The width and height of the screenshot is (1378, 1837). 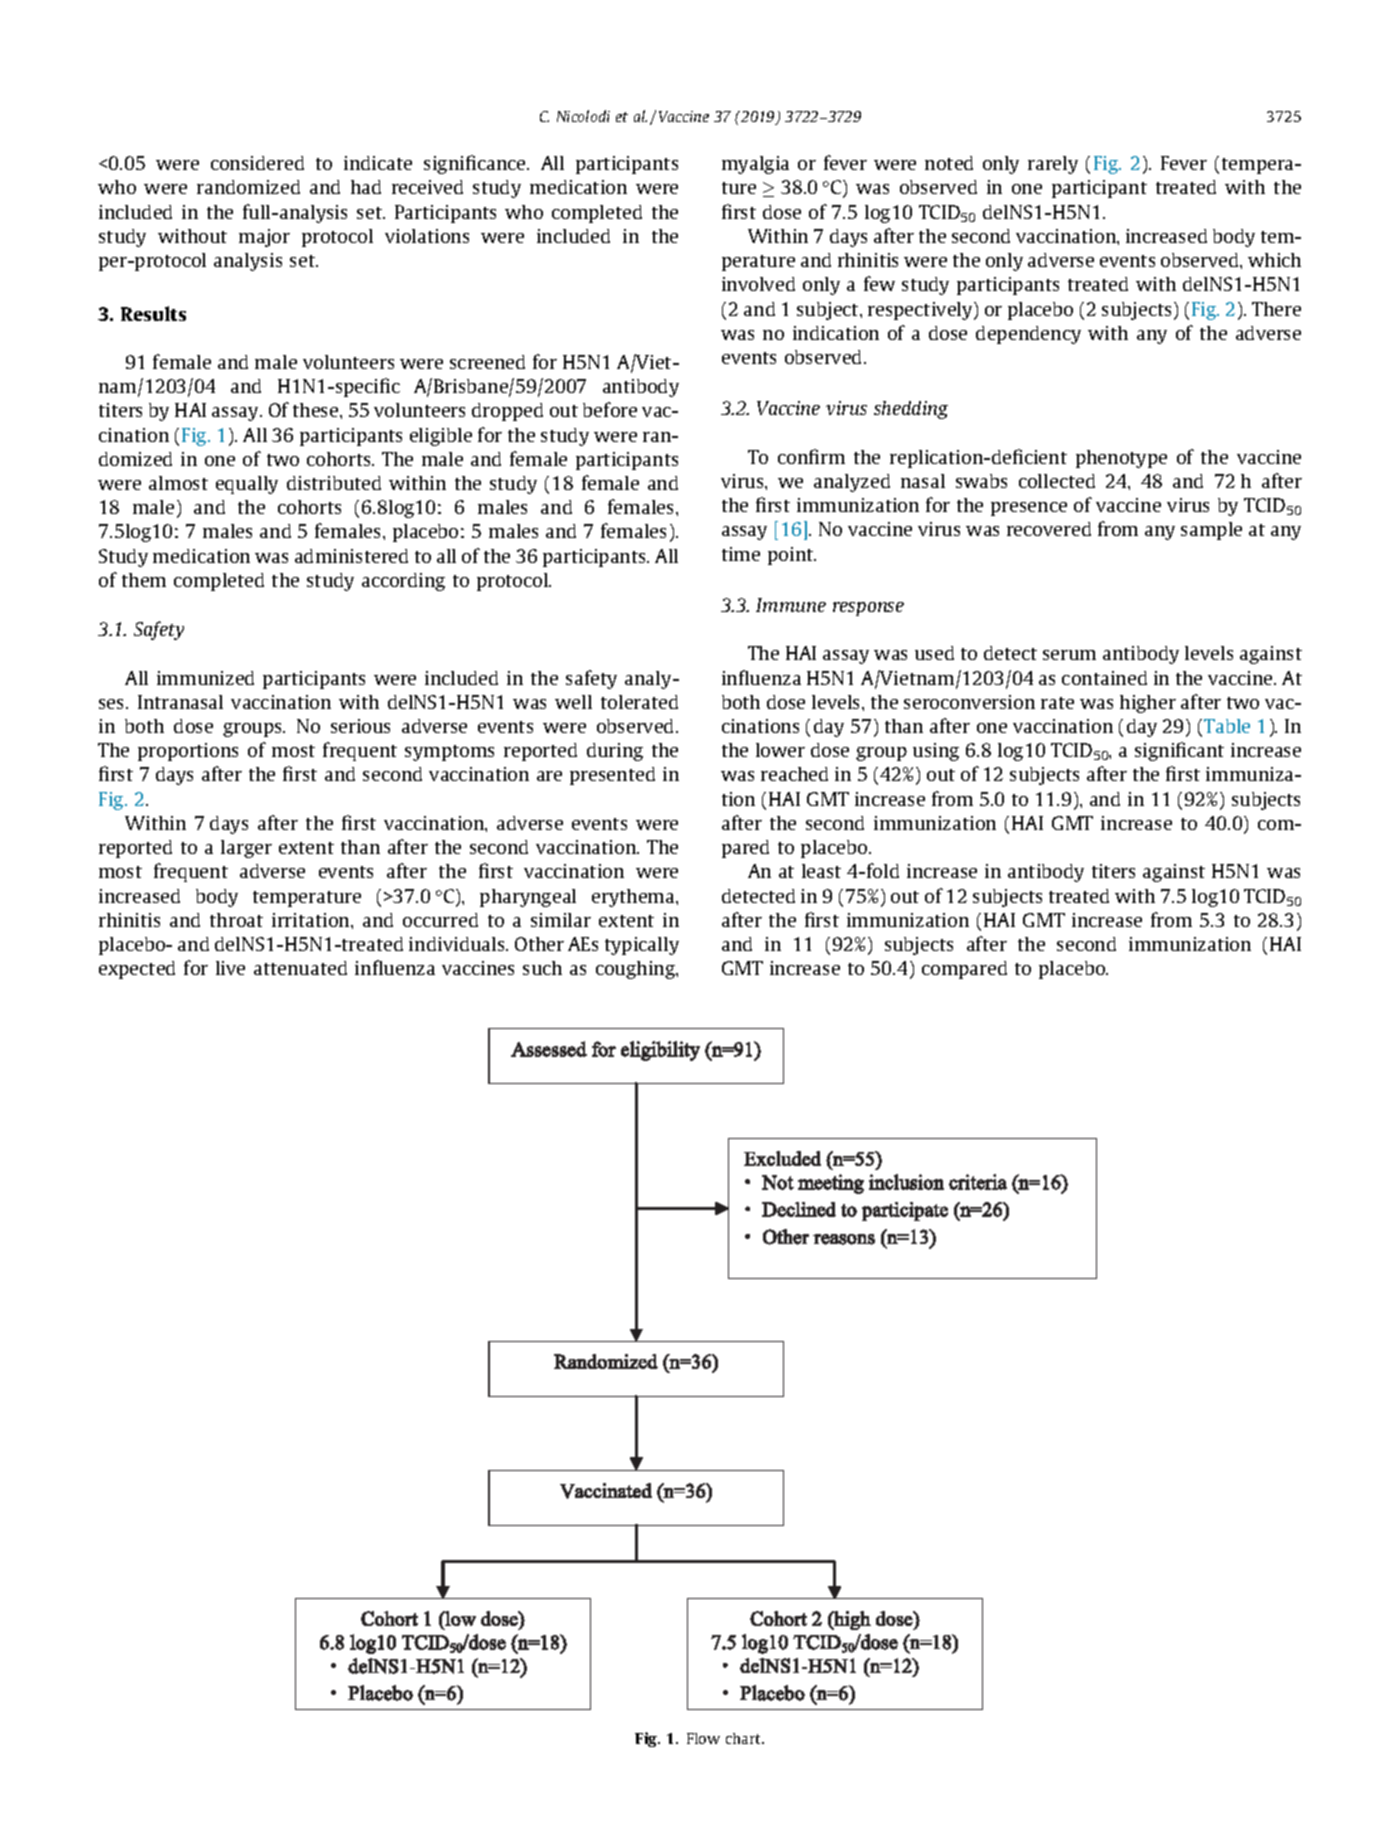 What do you see at coordinates (264, 238) in the screenshot?
I see `major` at bounding box center [264, 238].
